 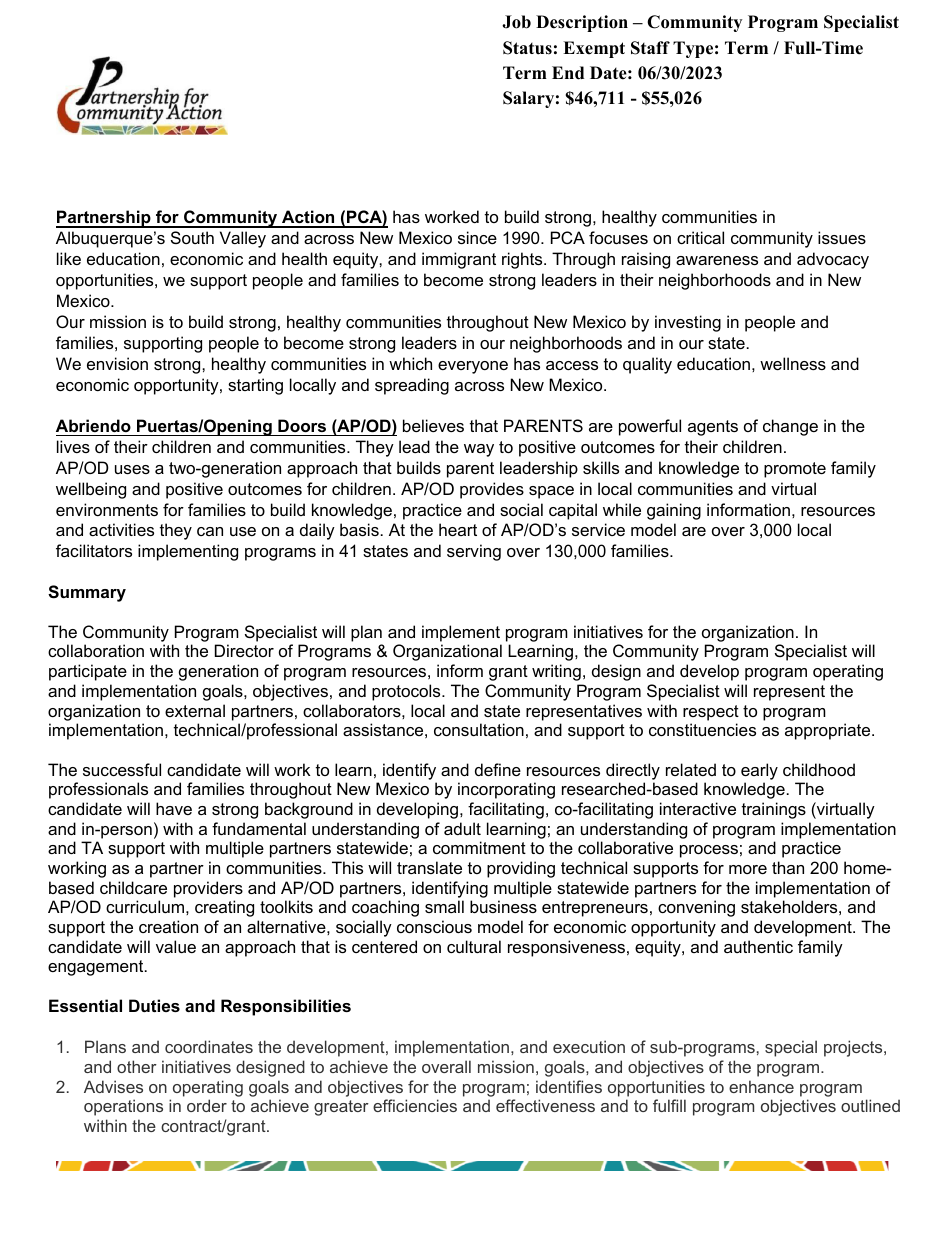 I want to click on serving, so click(x=474, y=552).
